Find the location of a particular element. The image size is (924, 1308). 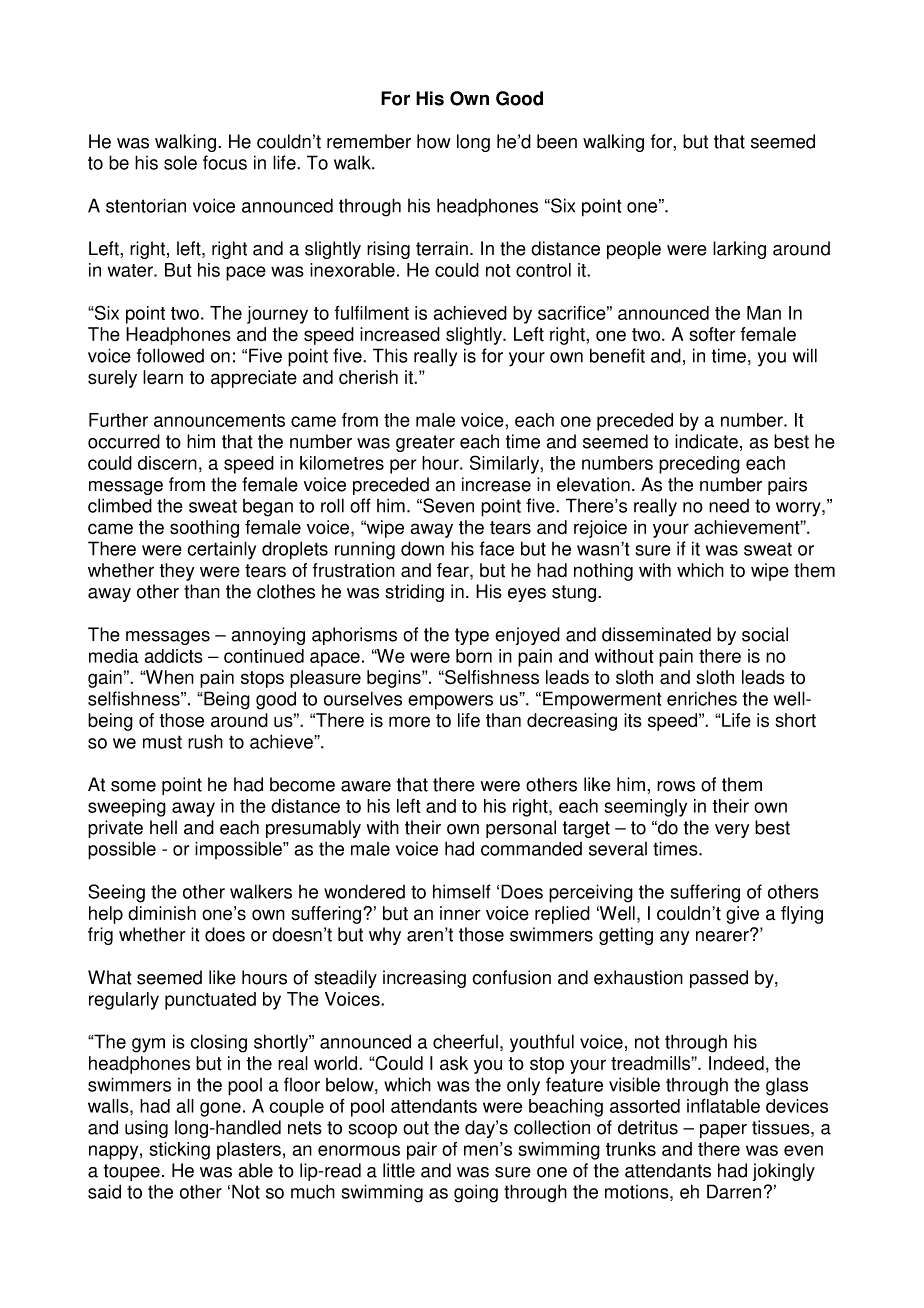

born is located at coordinates (474, 656).
